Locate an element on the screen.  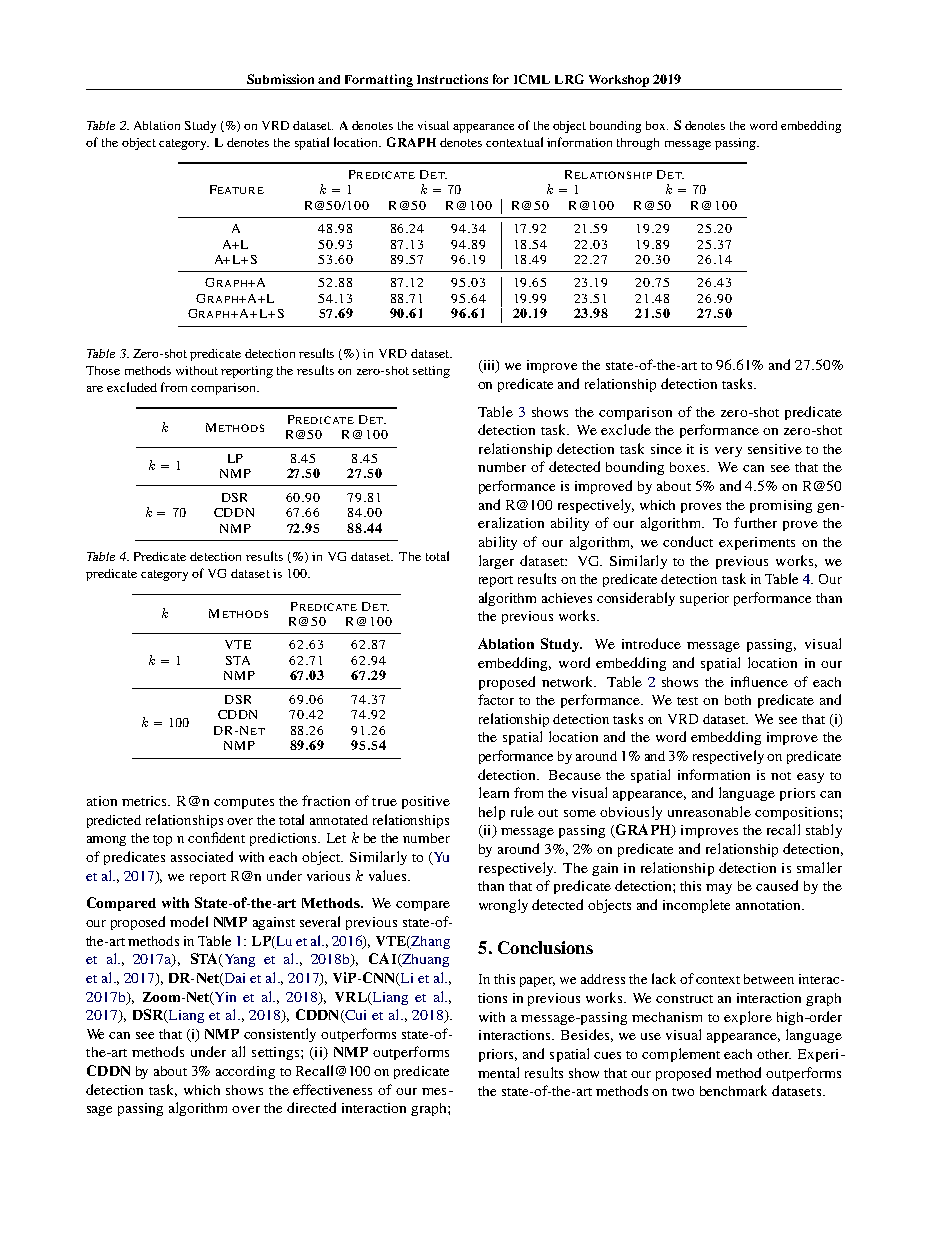
may is located at coordinates (719, 889).
